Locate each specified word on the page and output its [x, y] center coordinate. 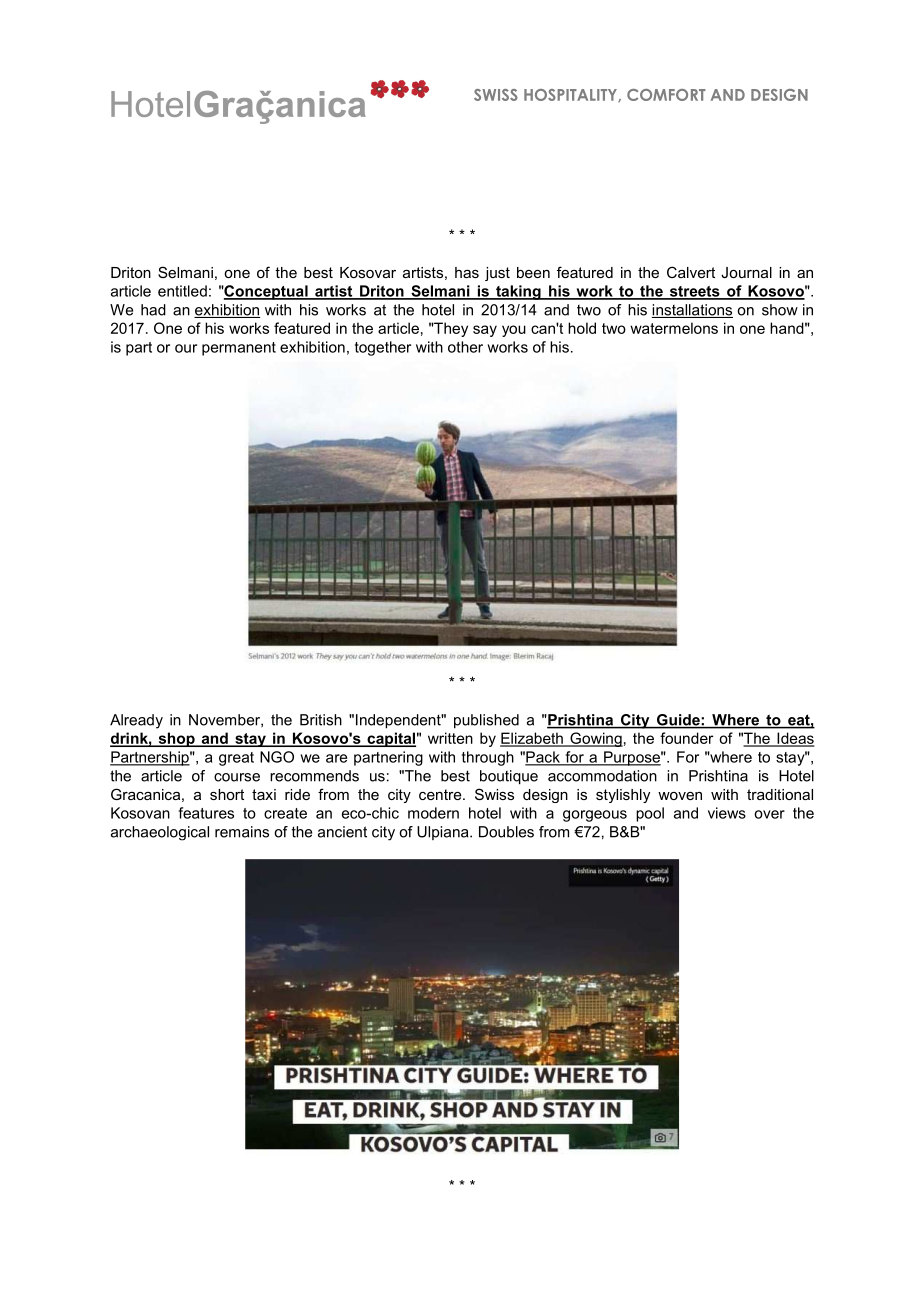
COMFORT [666, 95]
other [465, 347]
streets [694, 292]
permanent [239, 349]
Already [136, 721]
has [467, 272]
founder [686, 738]
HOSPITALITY [571, 95]
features [206, 813]
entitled [182, 291]
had [153, 310]
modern [433, 813]
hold [582, 328]
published [486, 721]
